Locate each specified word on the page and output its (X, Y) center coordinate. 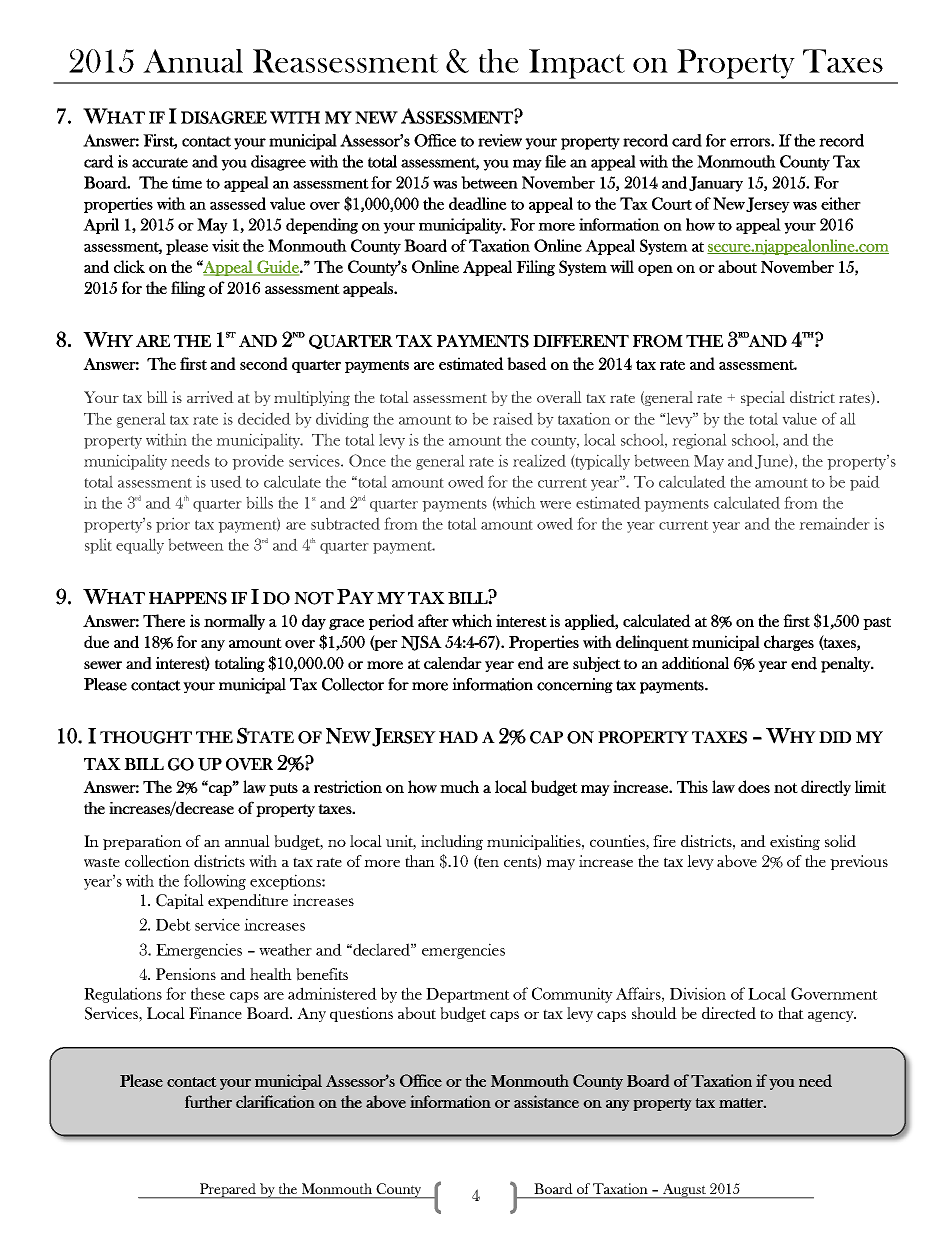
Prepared (227, 1191)
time (187, 182)
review (500, 140)
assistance (546, 1101)
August (684, 1191)
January (716, 184)
